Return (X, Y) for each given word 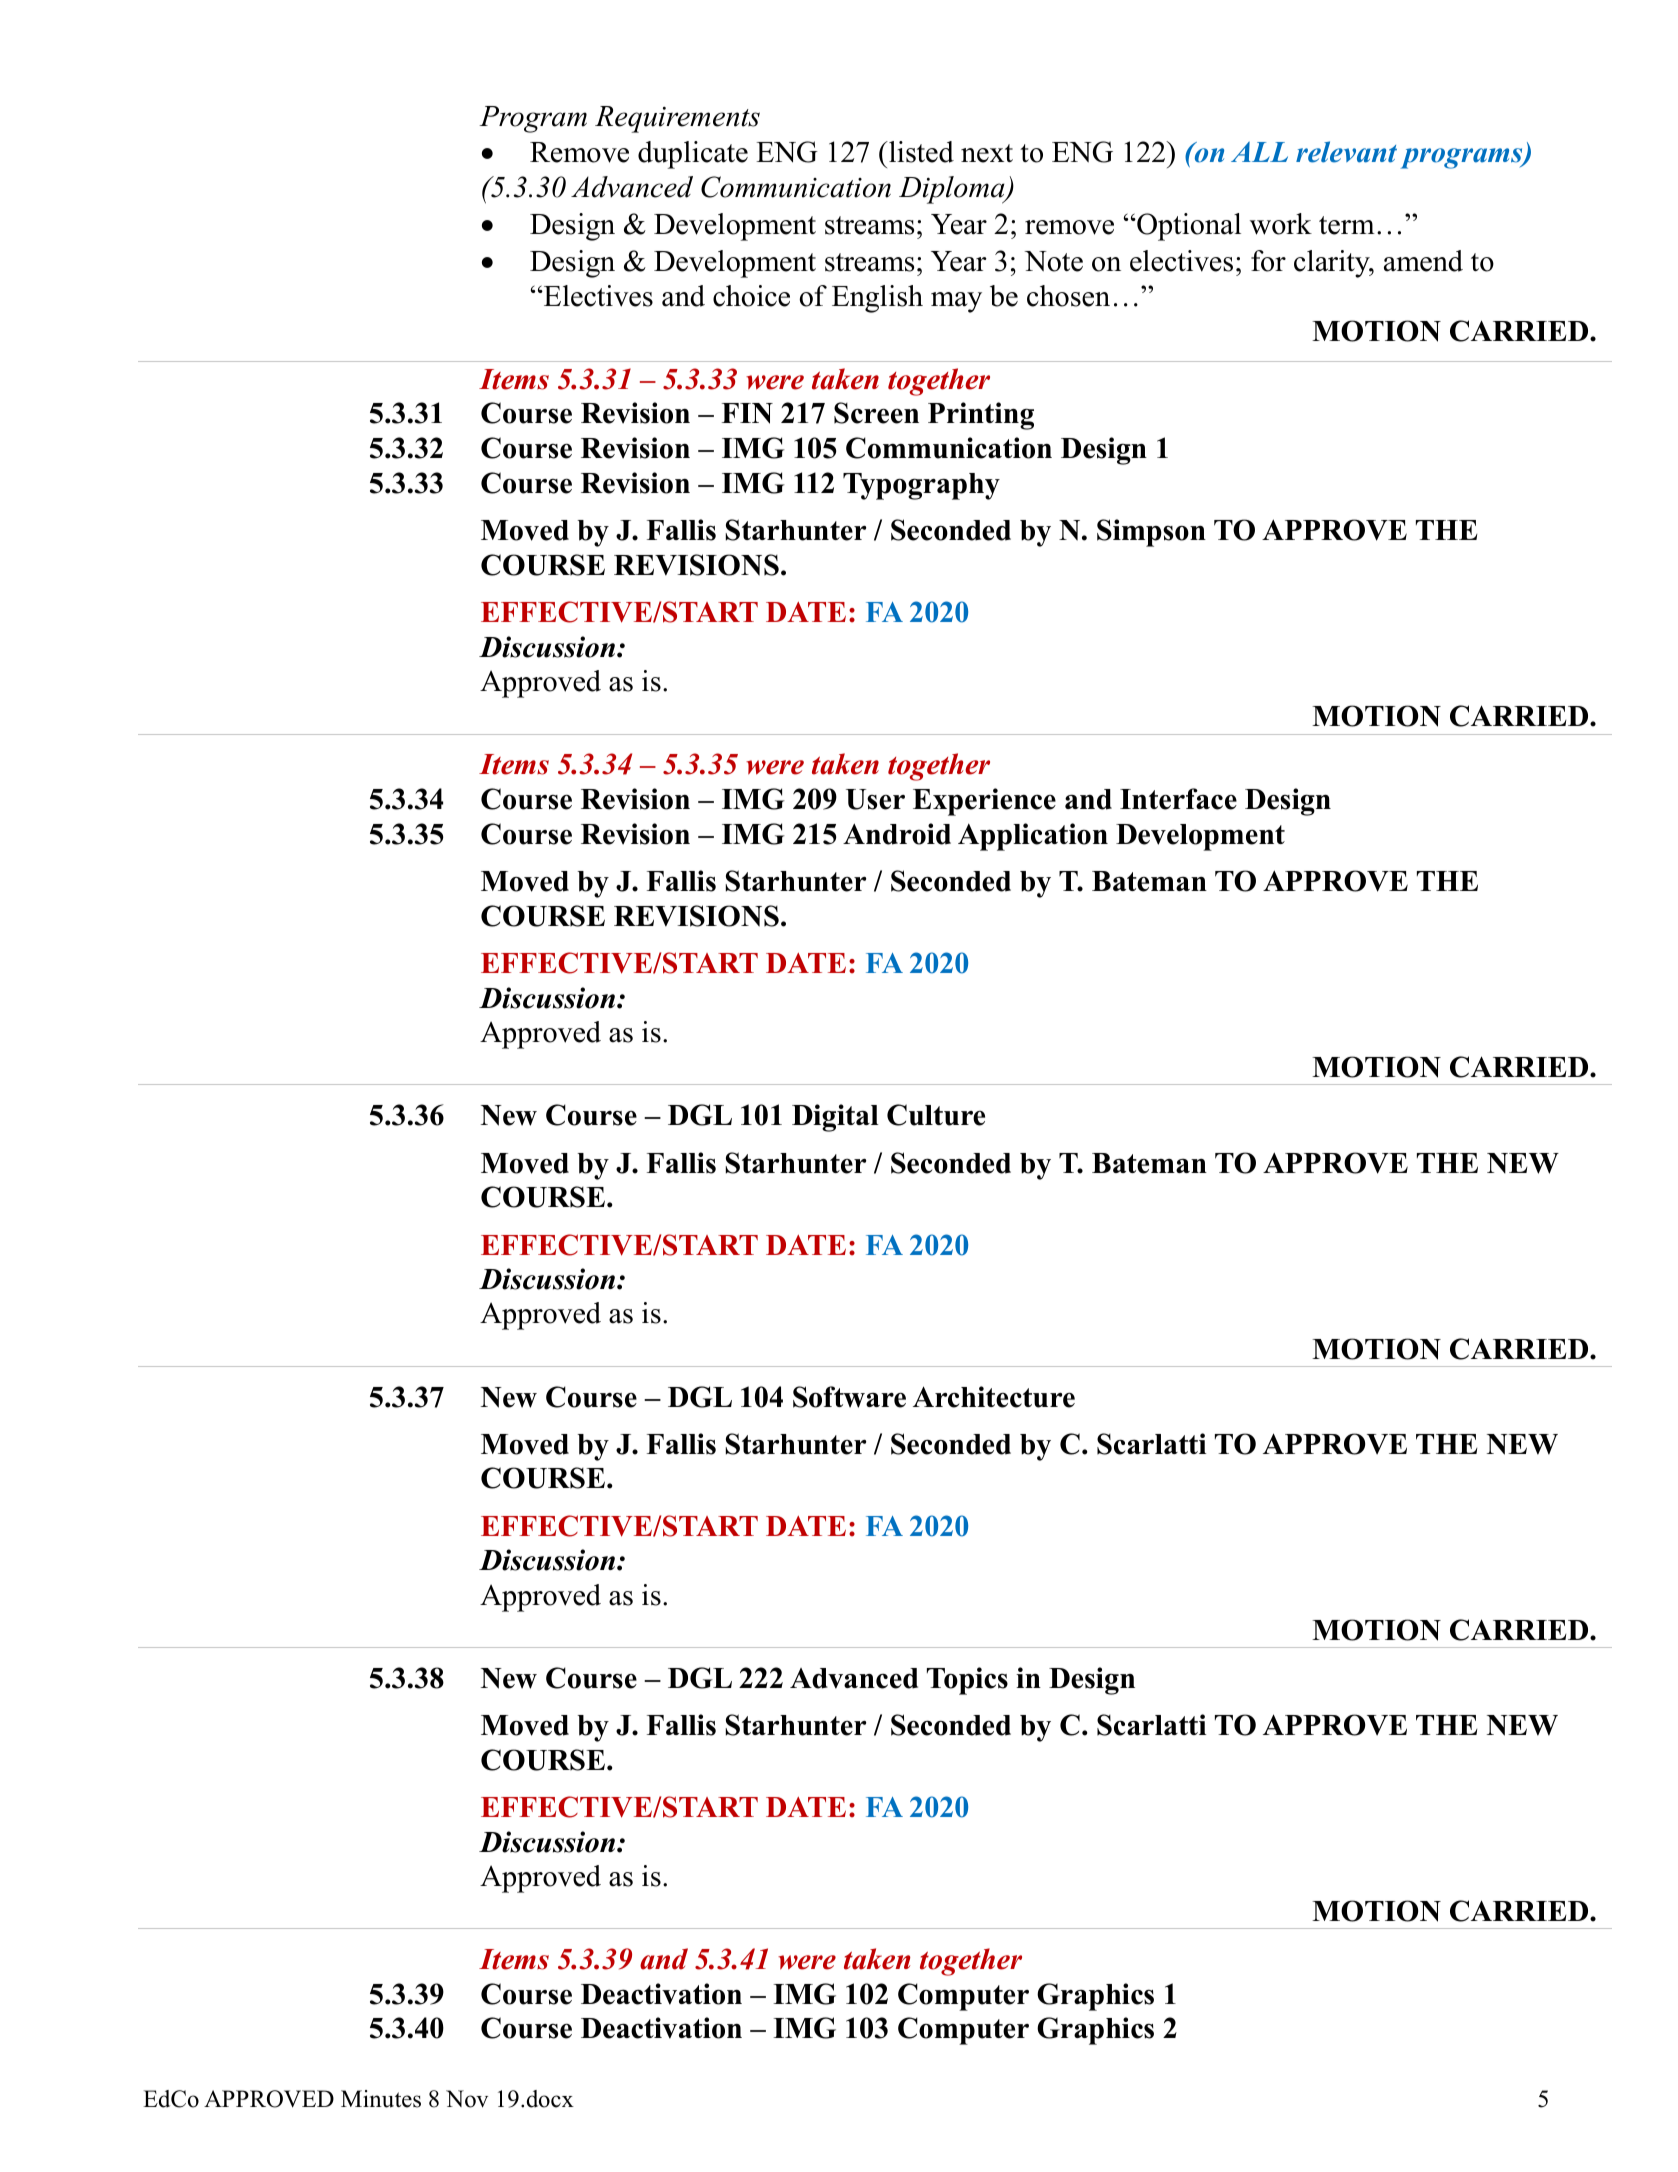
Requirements (677, 119)
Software (849, 1397)
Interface (1178, 799)
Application (1033, 837)
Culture (936, 1115)
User (875, 799)
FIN (747, 413)
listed (920, 152)
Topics (967, 1681)
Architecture (994, 1397)
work (1281, 224)
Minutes (381, 2099)
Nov (467, 2099)
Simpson (1151, 533)
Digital (835, 1118)
